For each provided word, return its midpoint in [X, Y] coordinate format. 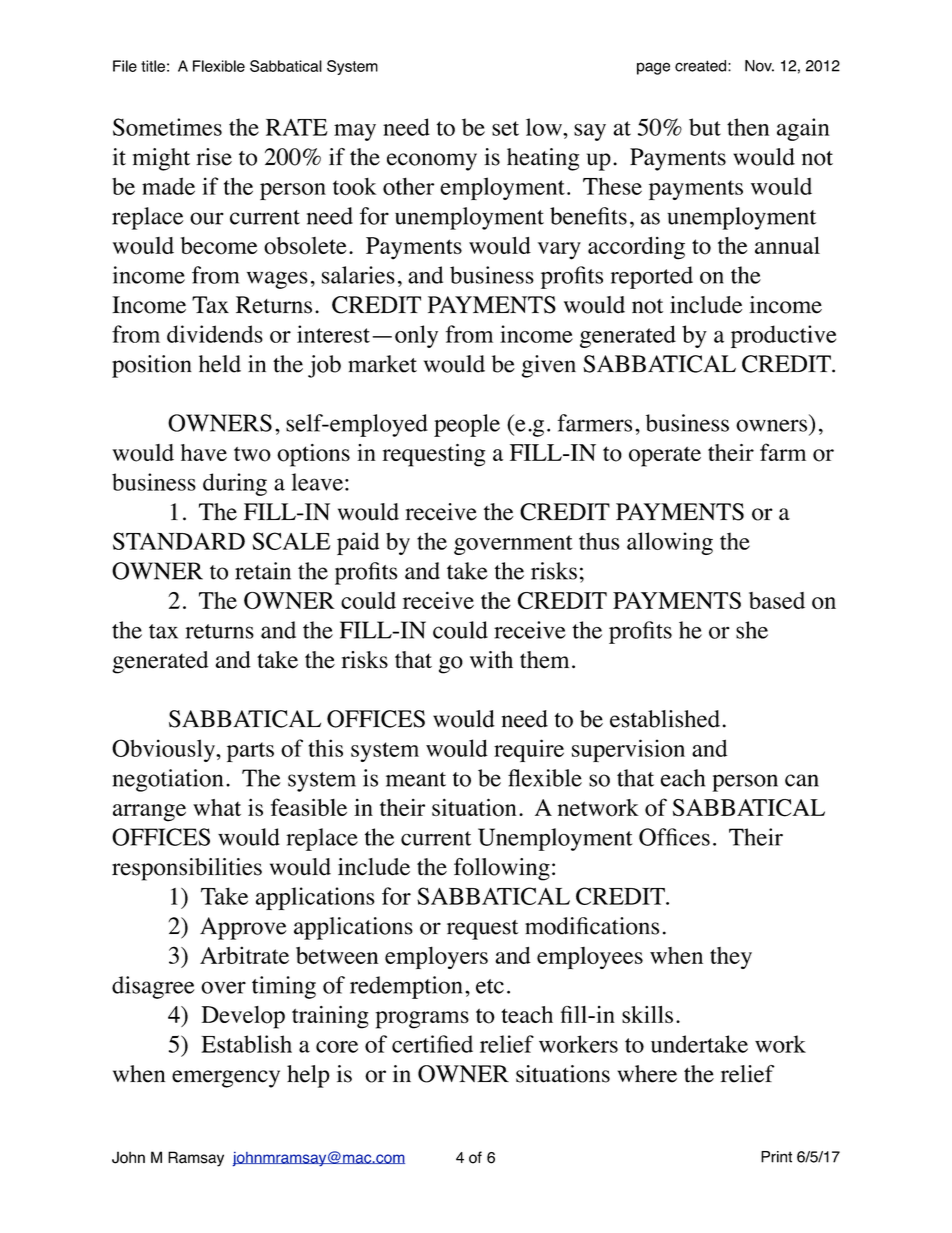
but [705, 127]
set [505, 128]
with [491, 659]
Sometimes [167, 127]
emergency [226, 1079]
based [777, 600]
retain [263, 571]
